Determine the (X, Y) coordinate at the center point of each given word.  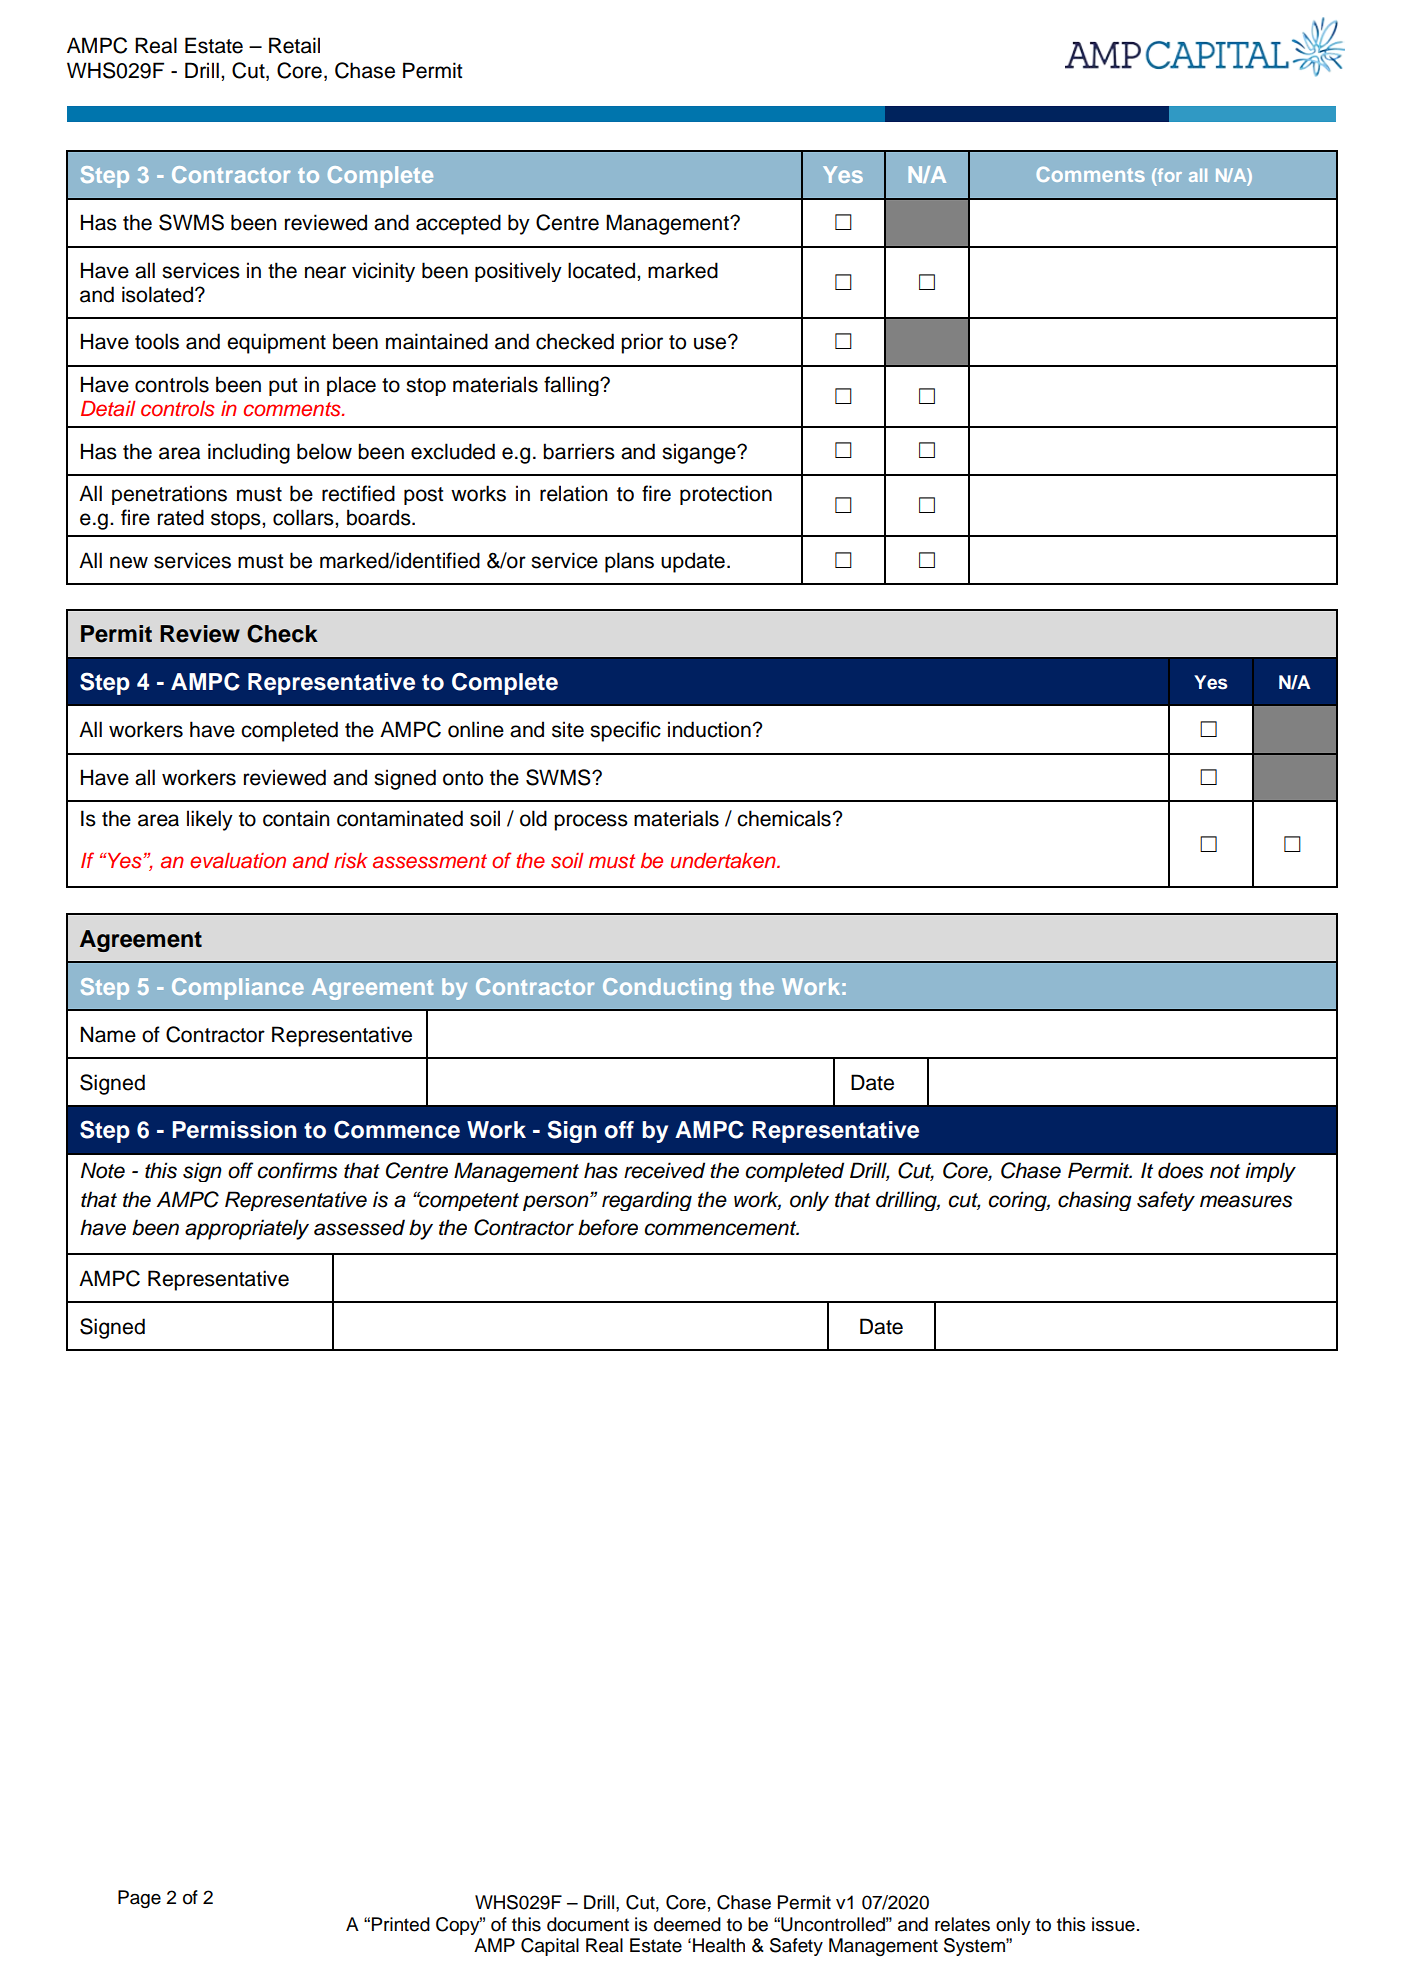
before (608, 1227)
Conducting (667, 989)
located (603, 270)
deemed (687, 1924)
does (1181, 1170)
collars (304, 517)
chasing (1095, 1201)
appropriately (247, 1229)
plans (629, 562)
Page (139, 1899)
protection (726, 495)
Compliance (238, 989)
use (711, 343)
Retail (294, 45)
